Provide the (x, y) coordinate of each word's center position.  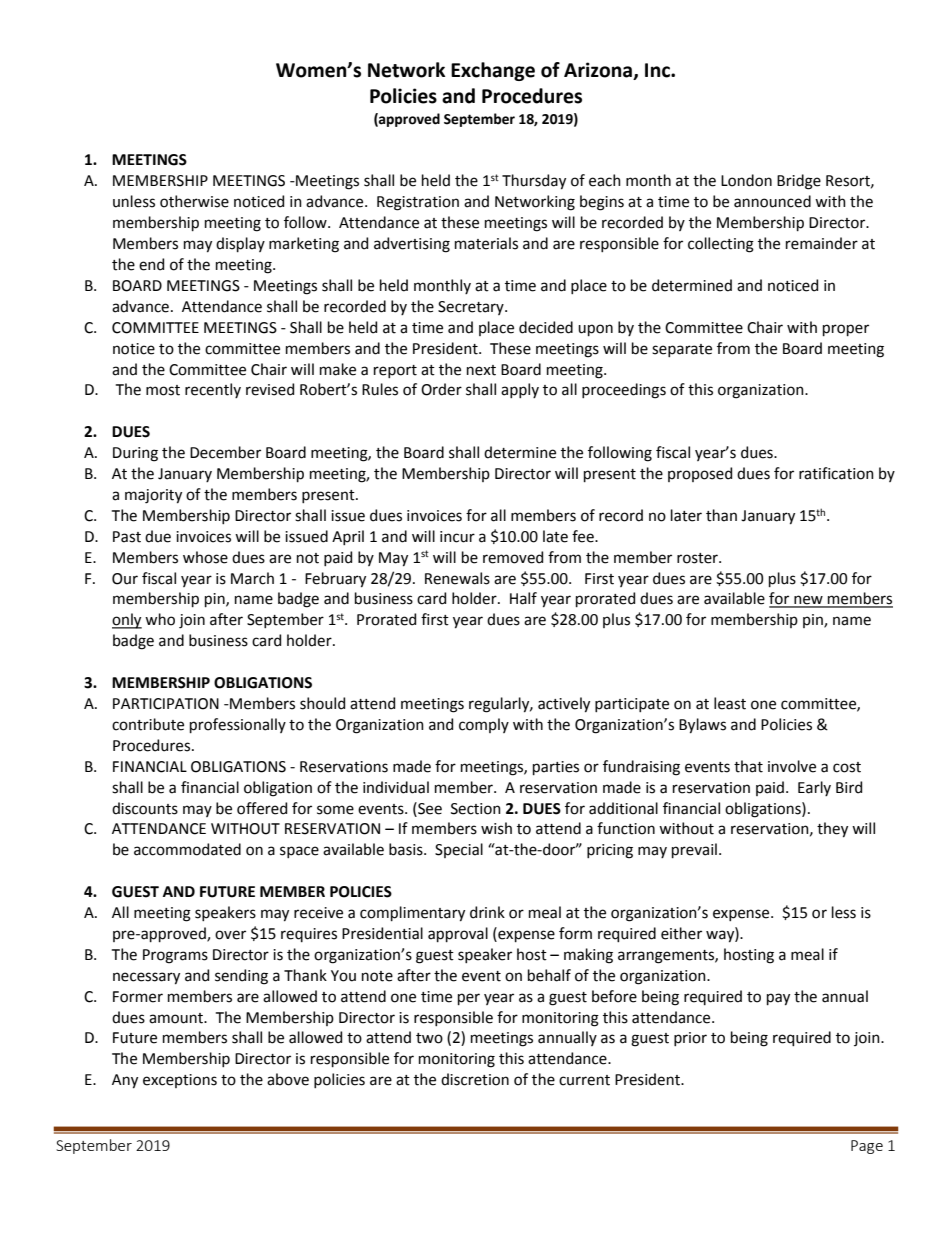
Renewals (457, 578)
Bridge (799, 182)
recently (213, 390)
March (252, 578)
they (832, 830)
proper (846, 330)
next (481, 370)
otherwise (194, 201)
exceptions (180, 1081)
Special (459, 850)
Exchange (493, 71)
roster (698, 558)
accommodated (187, 849)
